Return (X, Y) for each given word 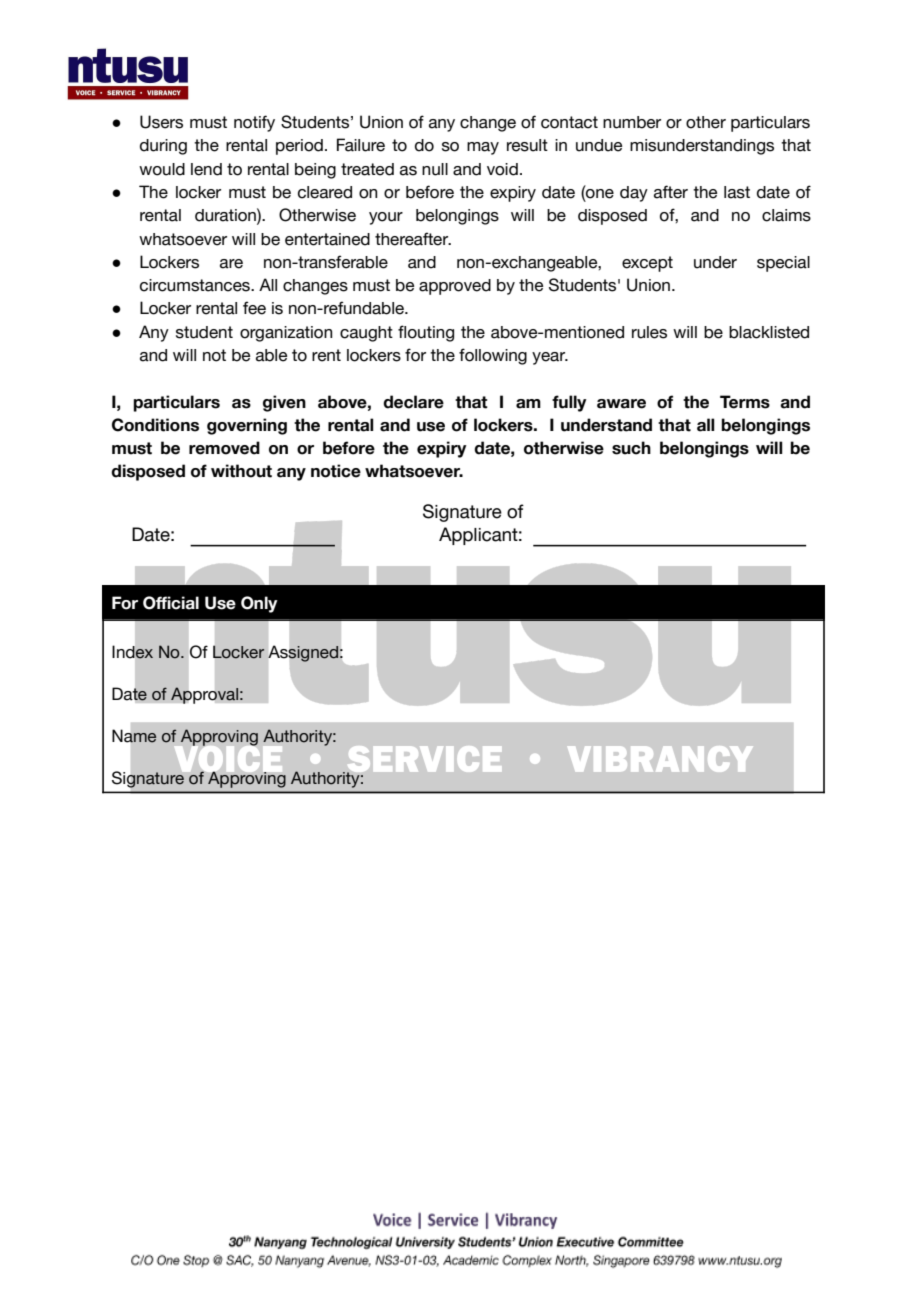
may (483, 148)
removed (224, 448)
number (632, 122)
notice (336, 471)
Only (259, 604)
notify (254, 123)
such (631, 448)
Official (171, 603)
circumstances (196, 285)
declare (413, 402)
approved (455, 287)
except (647, 264)
